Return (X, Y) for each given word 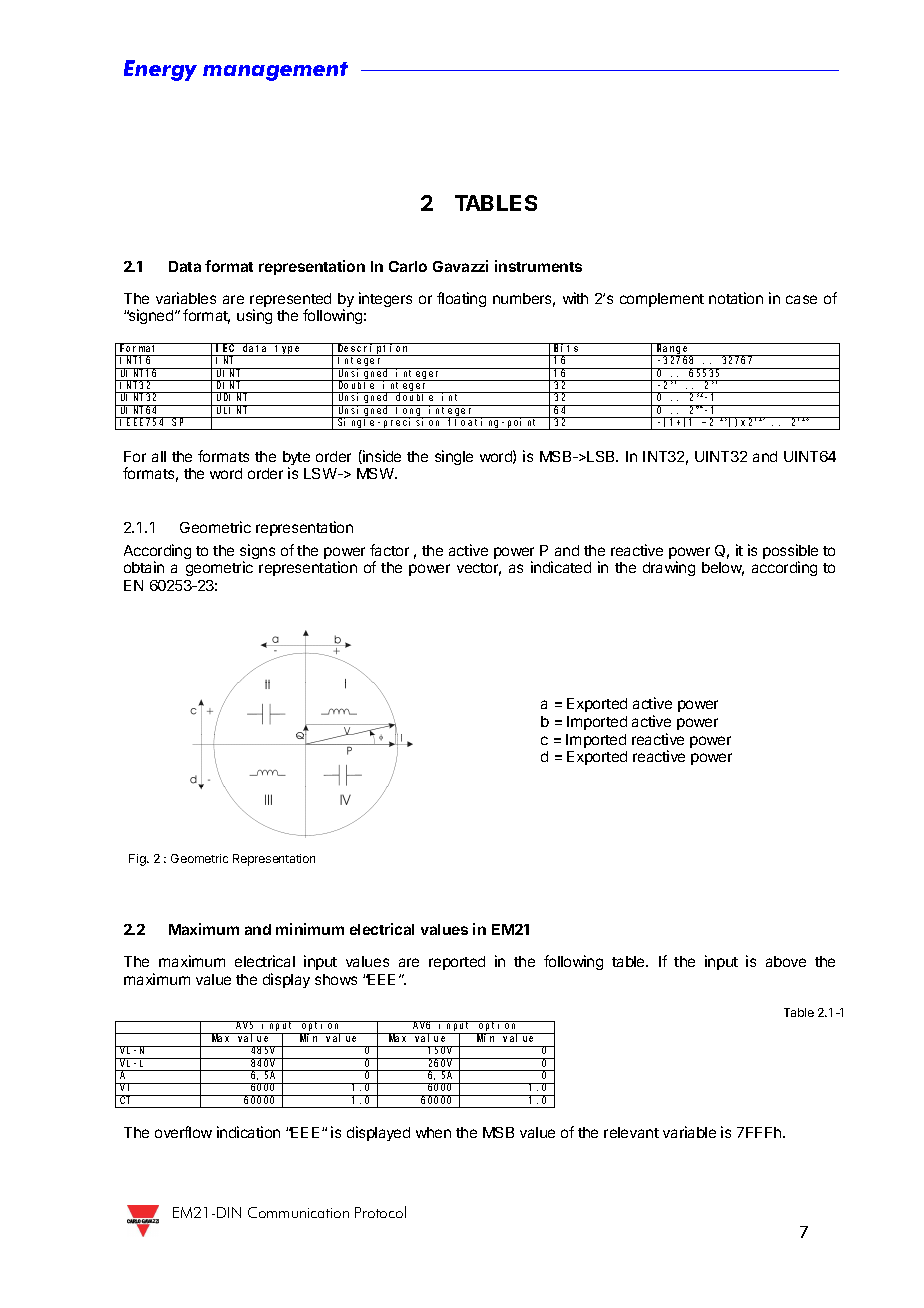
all (159, 456)
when (433, 1132)
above (786, 961)
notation (736, 298)
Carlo (408, 266)
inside (381, 457)
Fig (138, 860)
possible (790, 553)
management (275, 71)
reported (457, 963)
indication (248, 1132)
